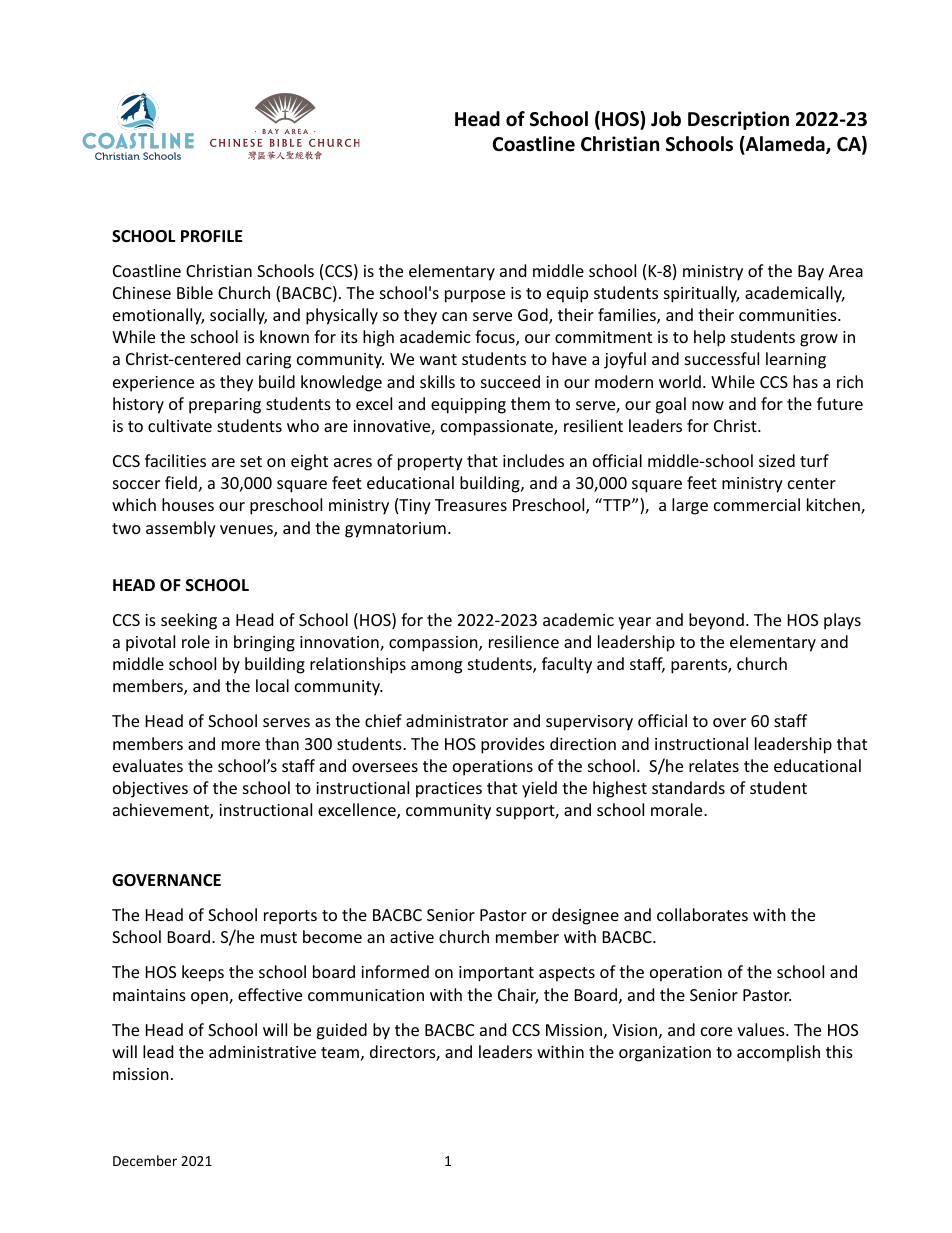  Describe the element at coordinates (145, 1160) in the document. I see `December` at that location.
